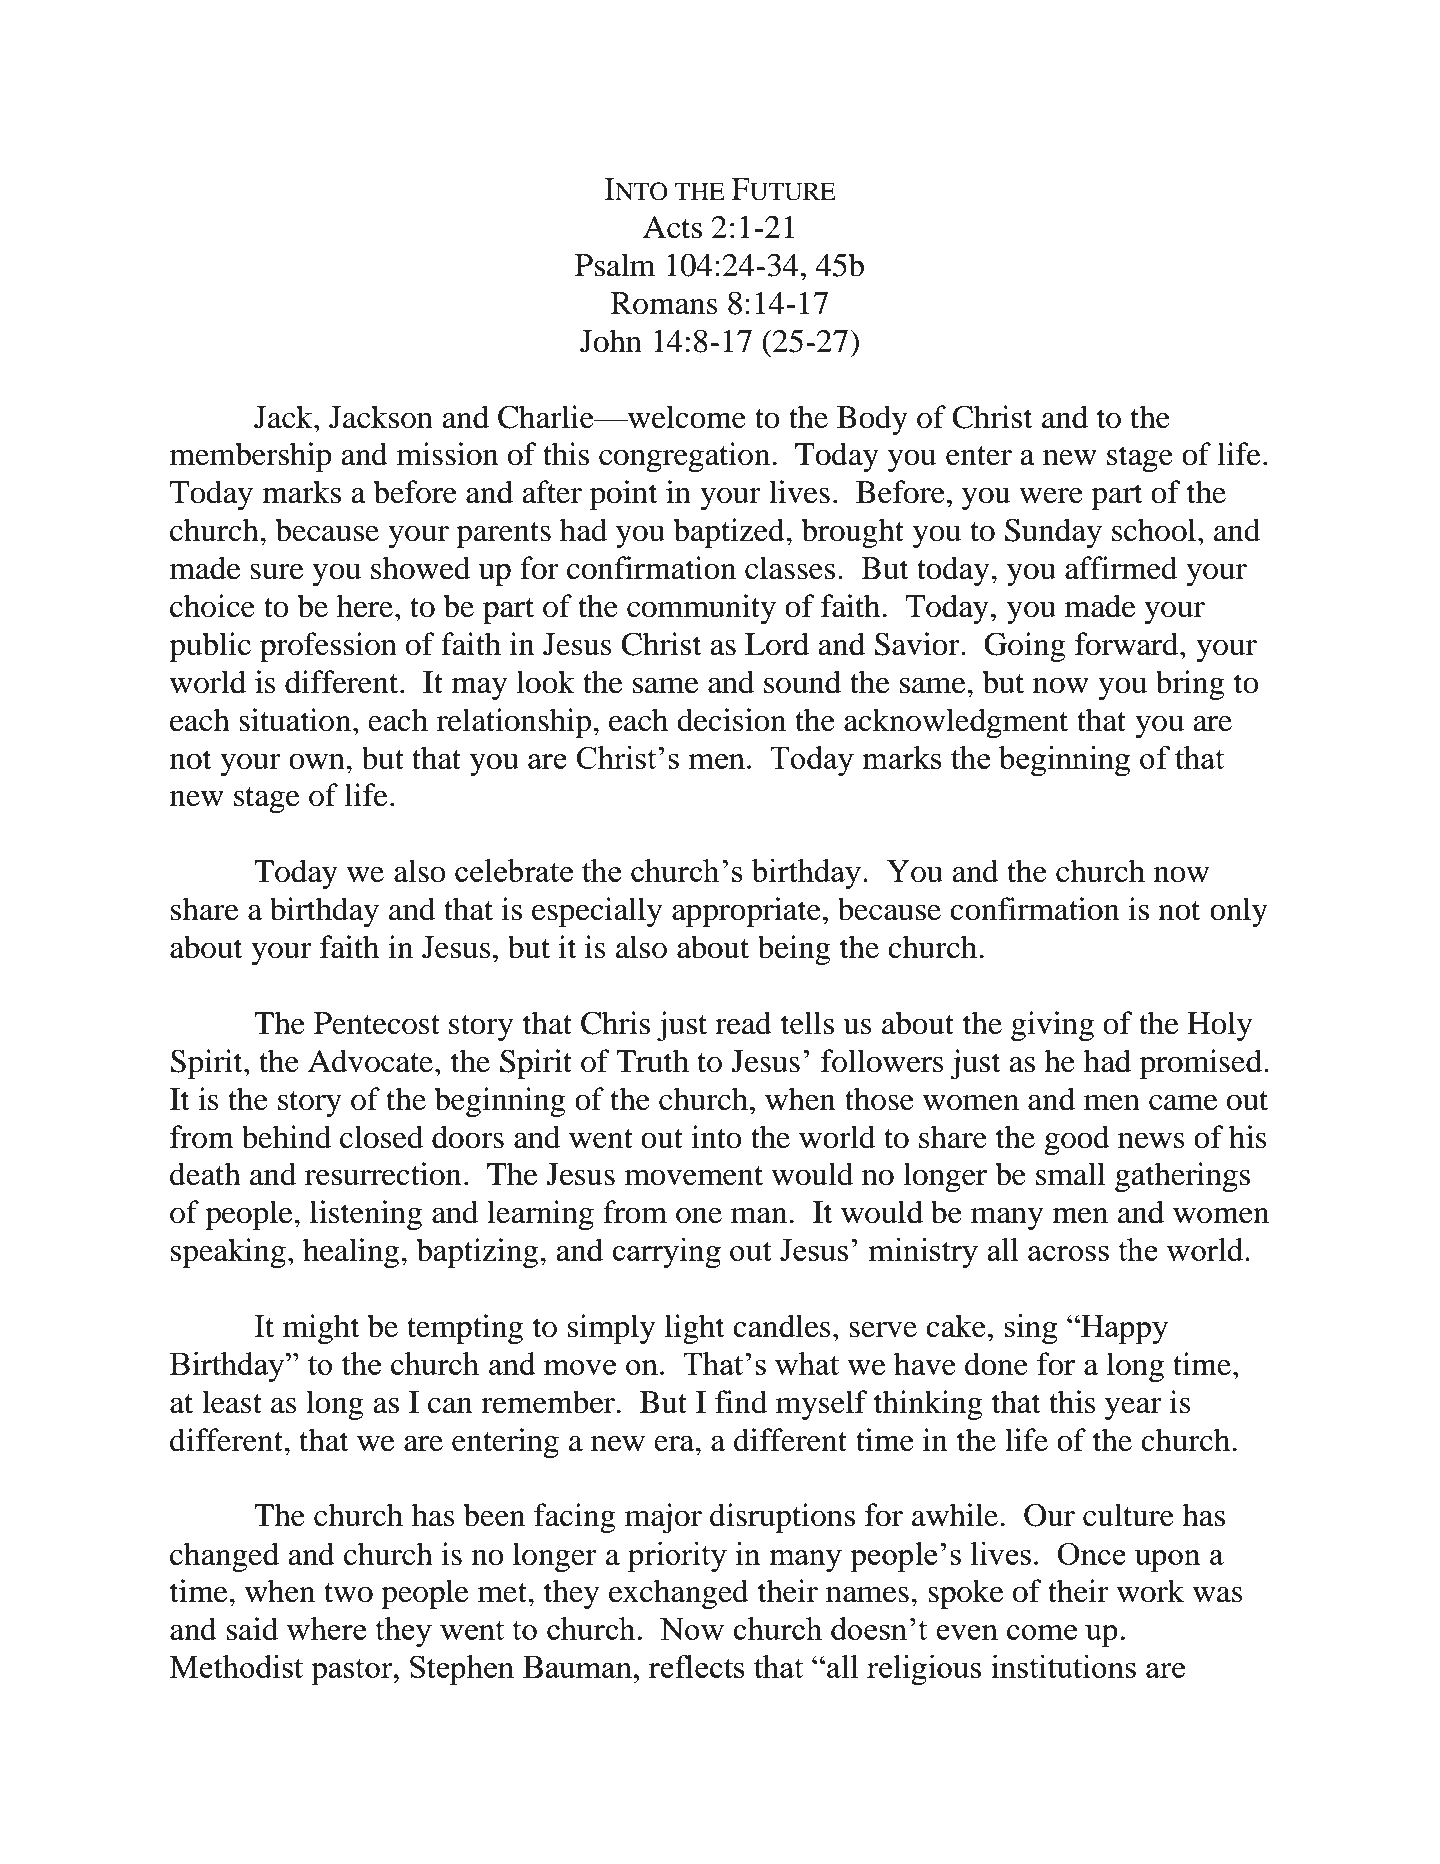 This screenshot has height=1864, width=1440. I want to click on membership, so click(251, 457).
